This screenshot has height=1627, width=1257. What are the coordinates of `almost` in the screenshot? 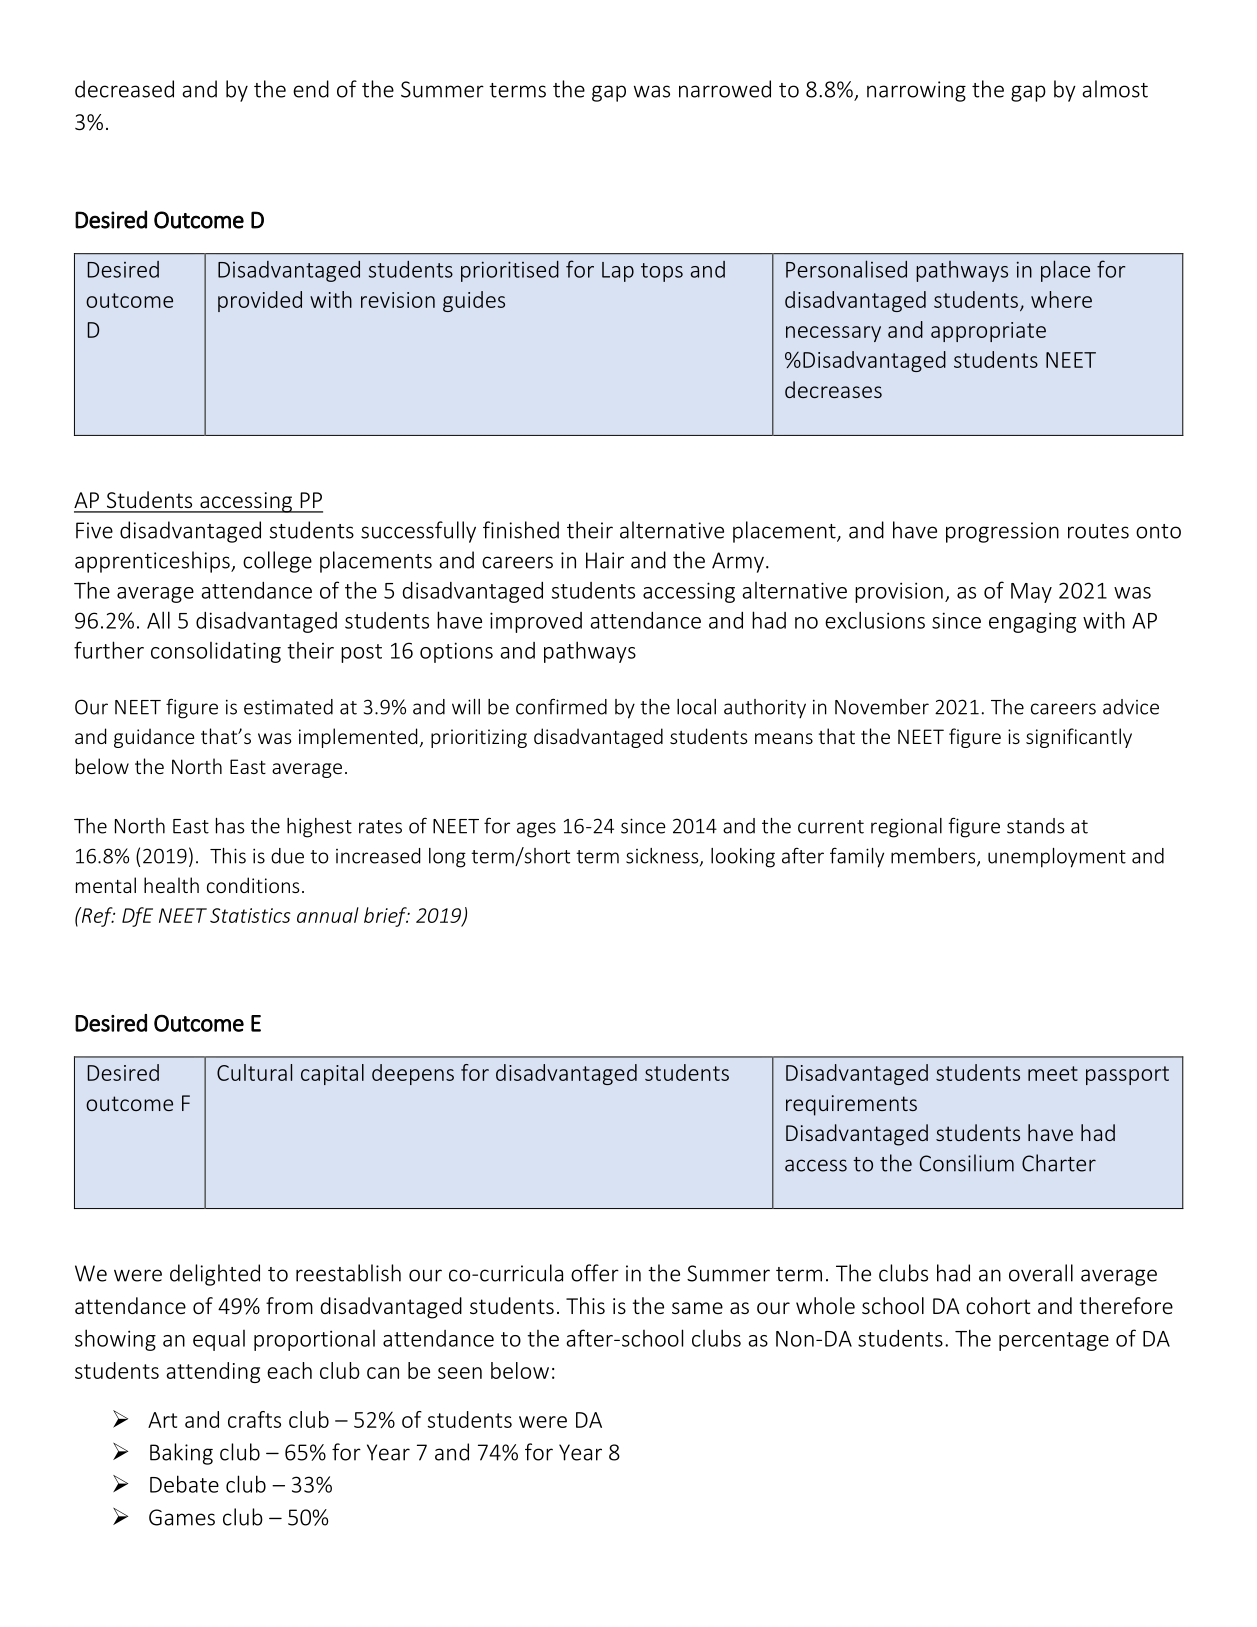 It's located at (1115, 89).
